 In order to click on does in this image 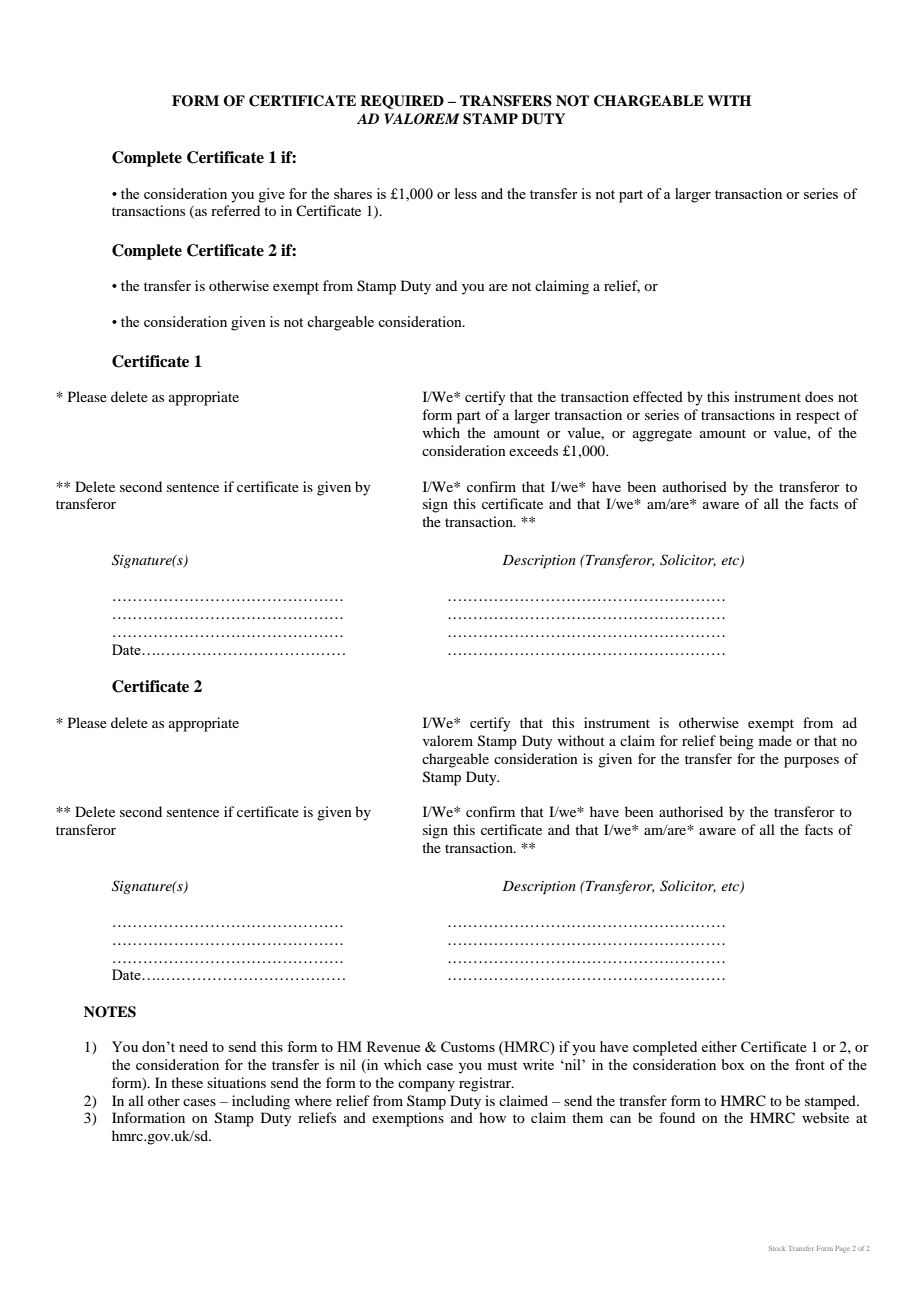, I will do `click(819, 396)`.
